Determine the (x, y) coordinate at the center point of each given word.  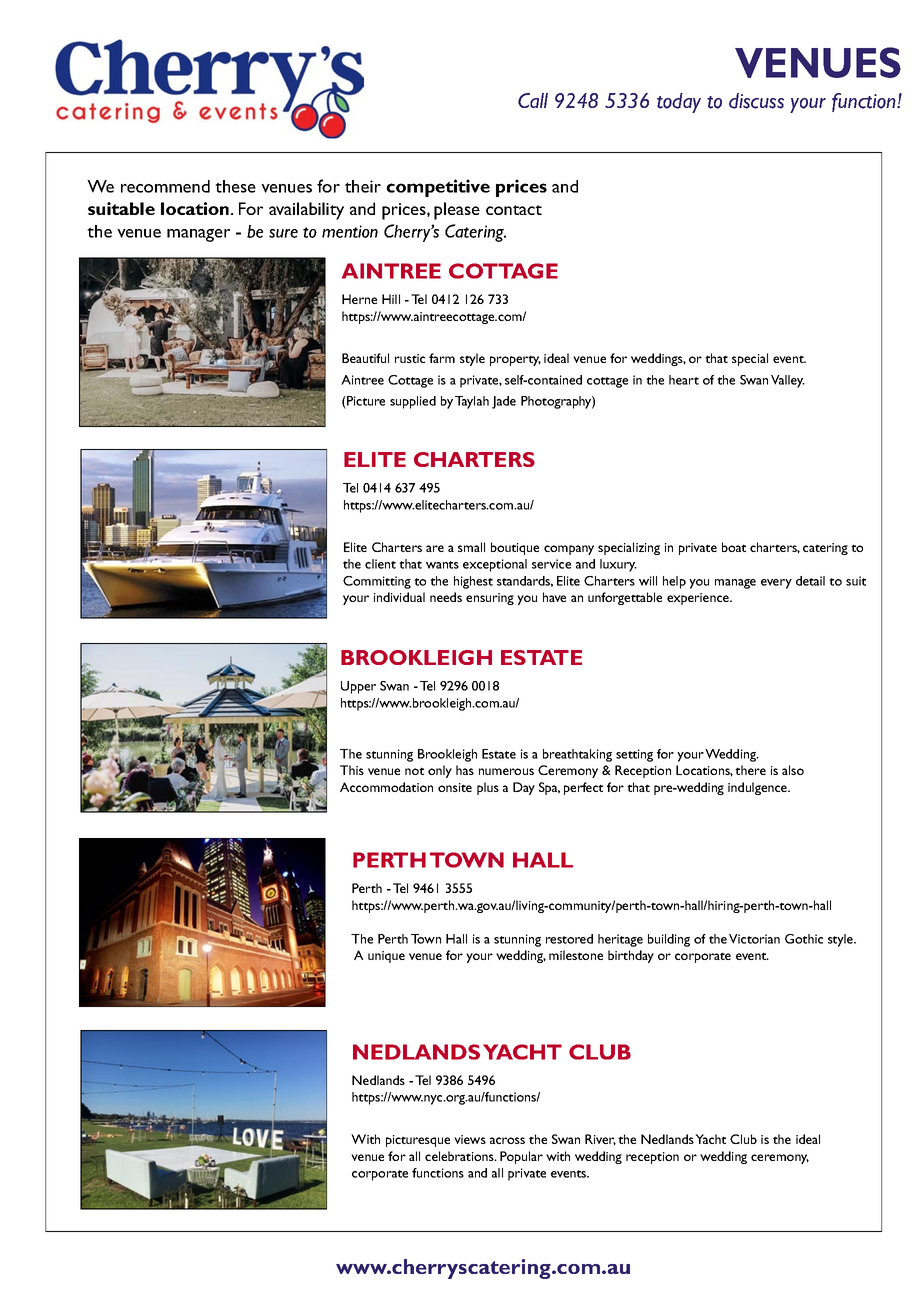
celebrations (460, 1156)
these (235, 186)
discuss (756, 101)
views (470, 1139)
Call (533, 100)
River (600, 1140)
